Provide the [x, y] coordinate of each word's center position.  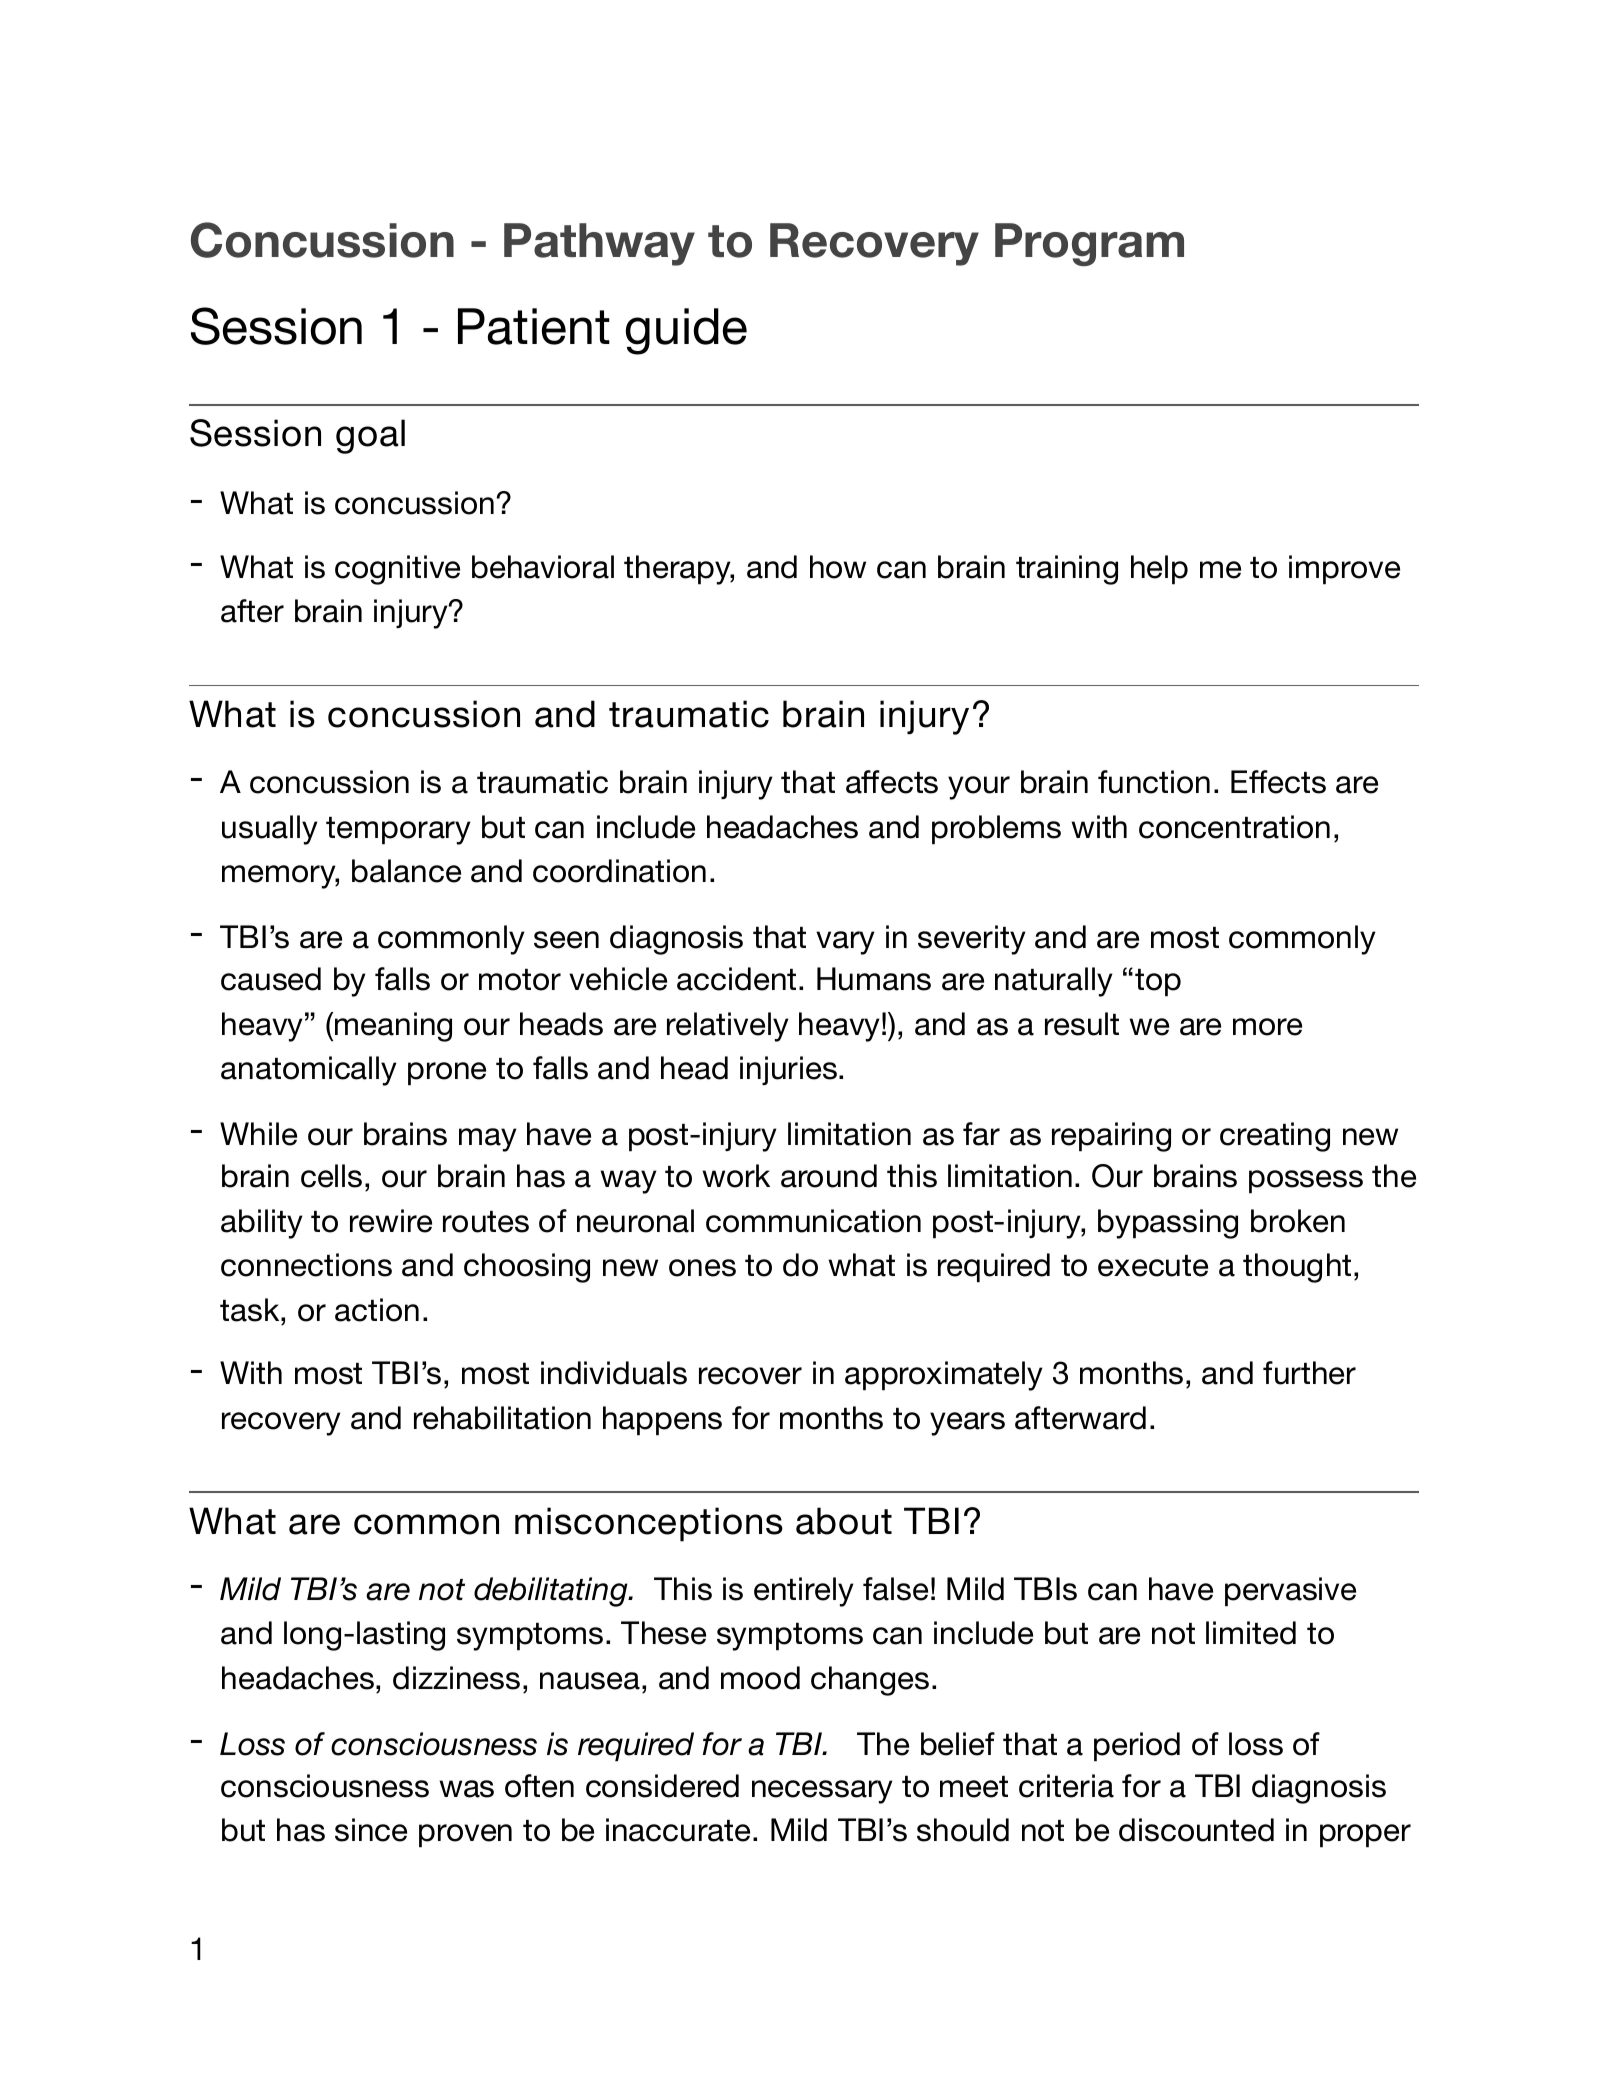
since [371, 1830]
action [377, 1310]
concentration [1234, 827]
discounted [1196, 1830]
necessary [822, 1792]
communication [813, 1221]
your [979, 788]
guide [686, 331]
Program [1089, 244]
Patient [534, 326]
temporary [398, 831]
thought [1297, 1268]
